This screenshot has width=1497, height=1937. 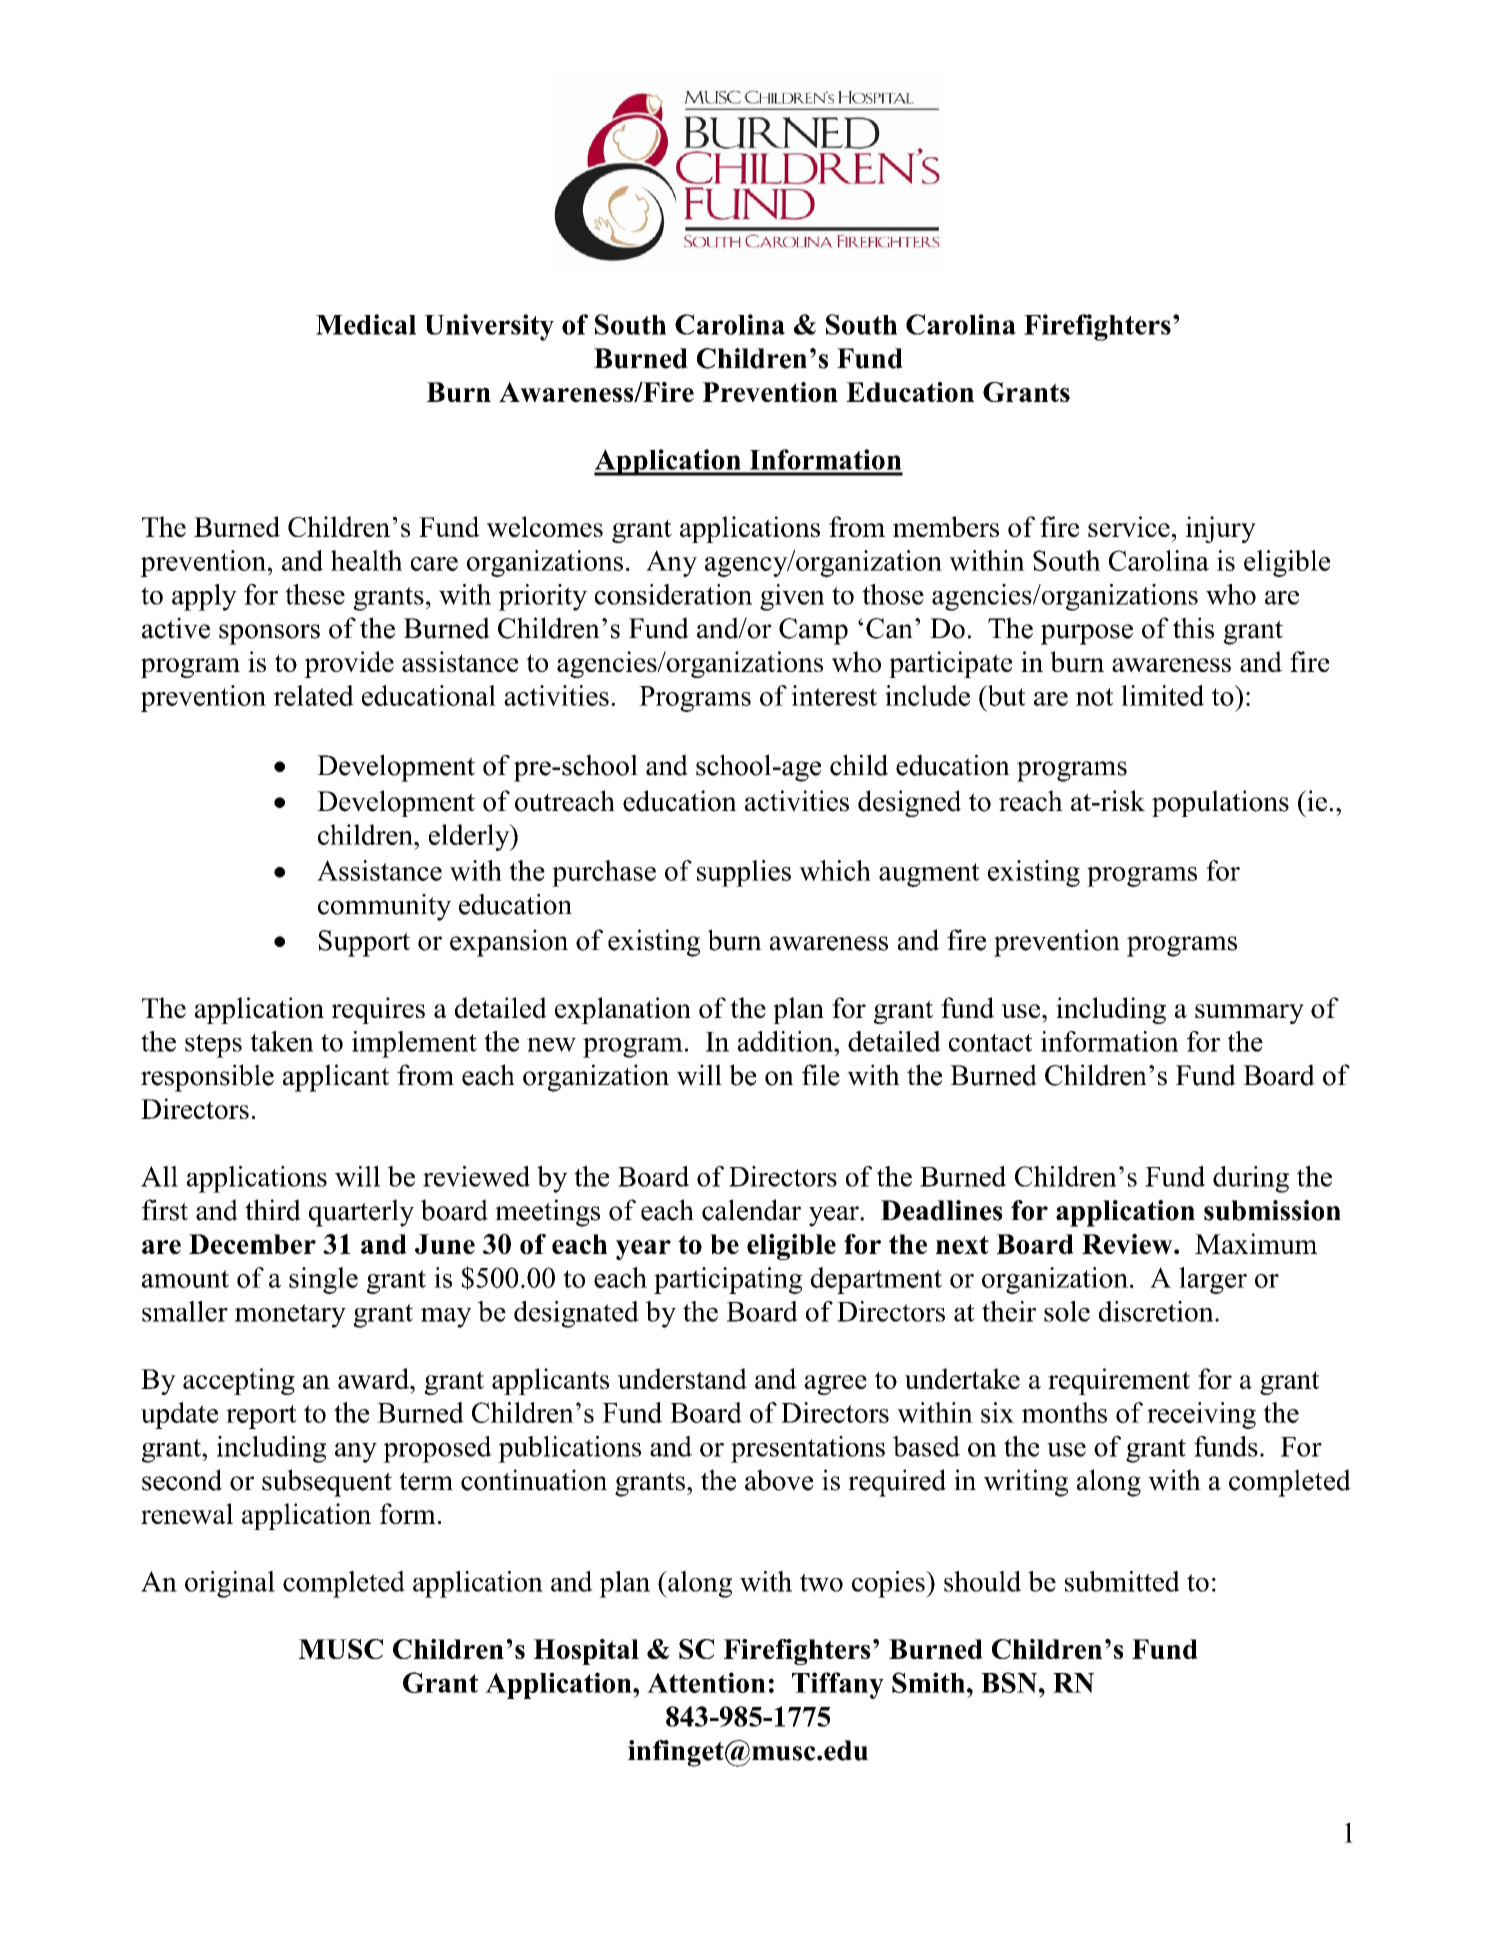 What do you see at coordinates (1256, 1243) in the screenshot?
I see `Maximum` at bounding box center [1256, 1243].
